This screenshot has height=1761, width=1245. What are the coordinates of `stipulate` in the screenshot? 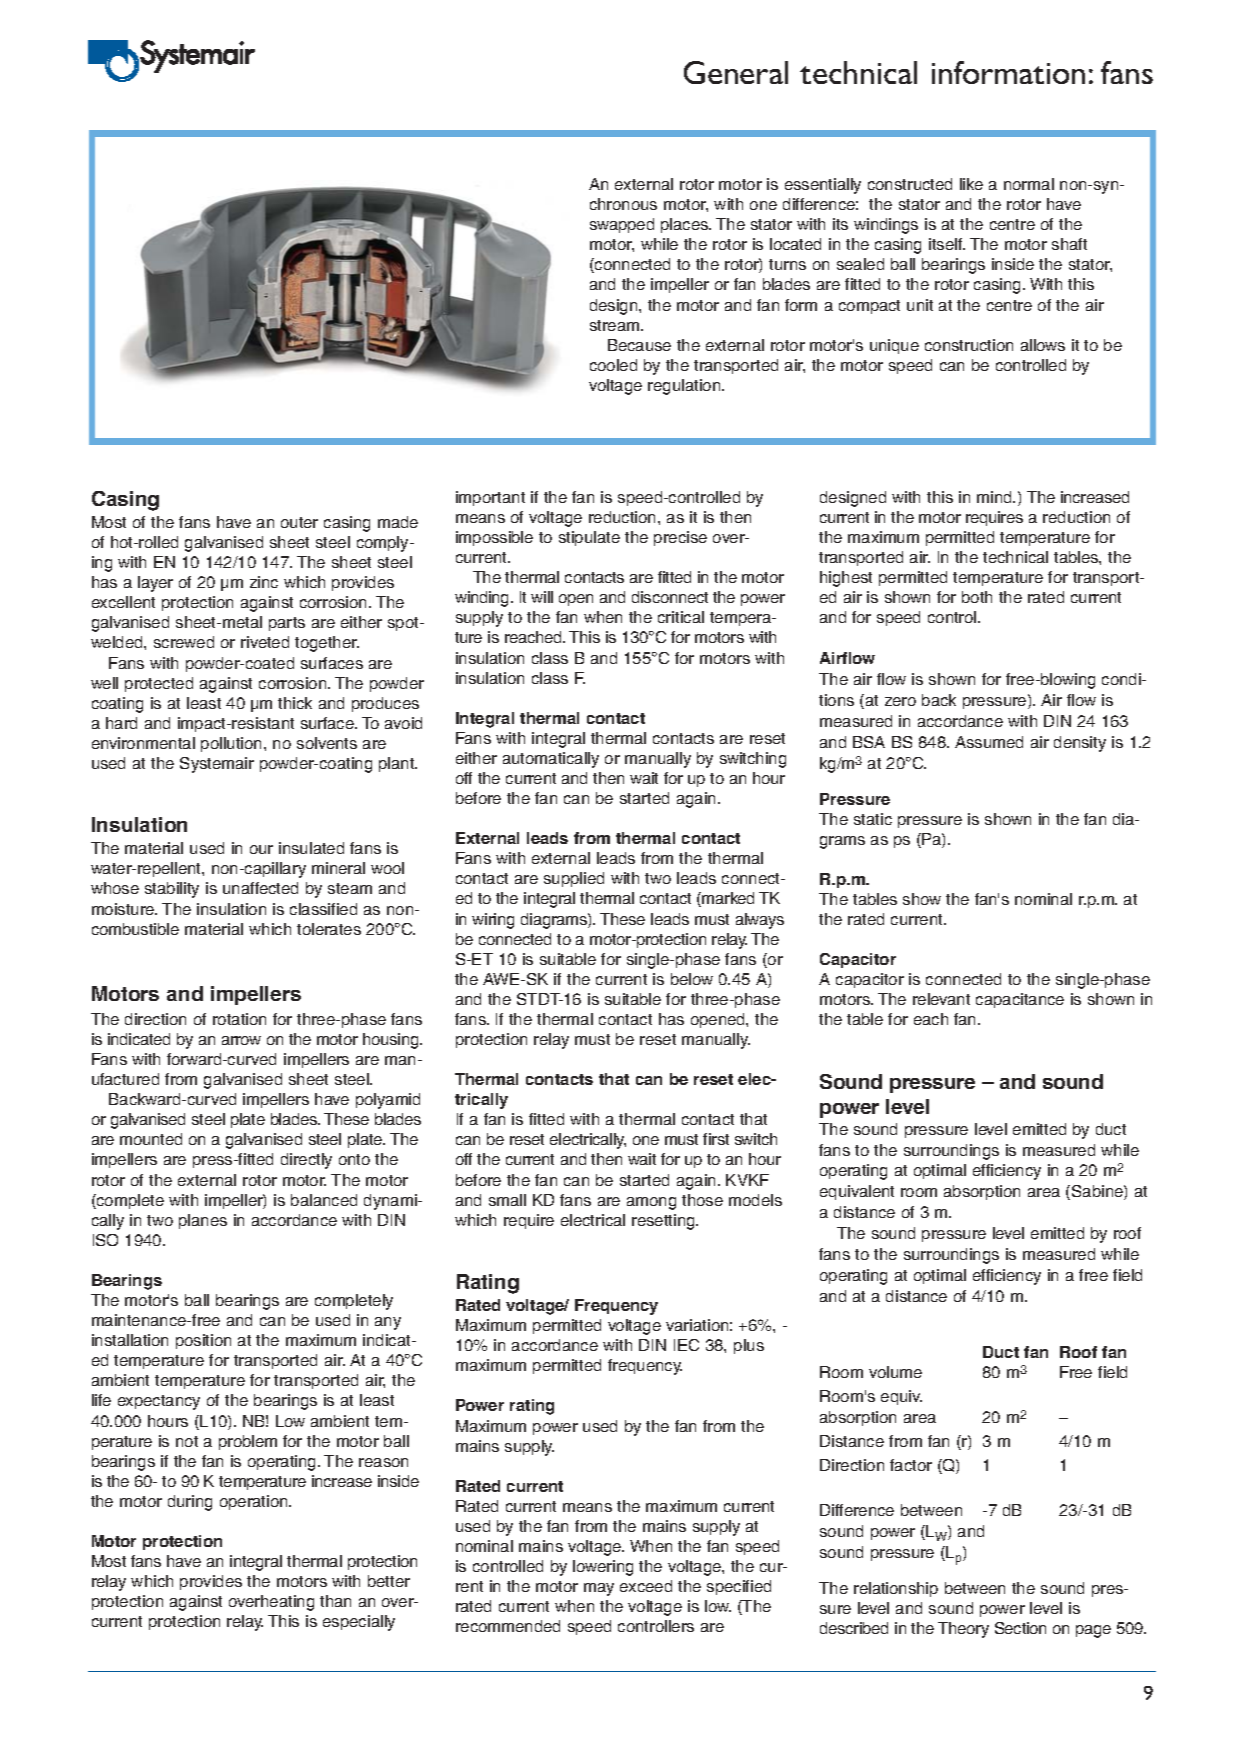 It's located at (589, 538).
